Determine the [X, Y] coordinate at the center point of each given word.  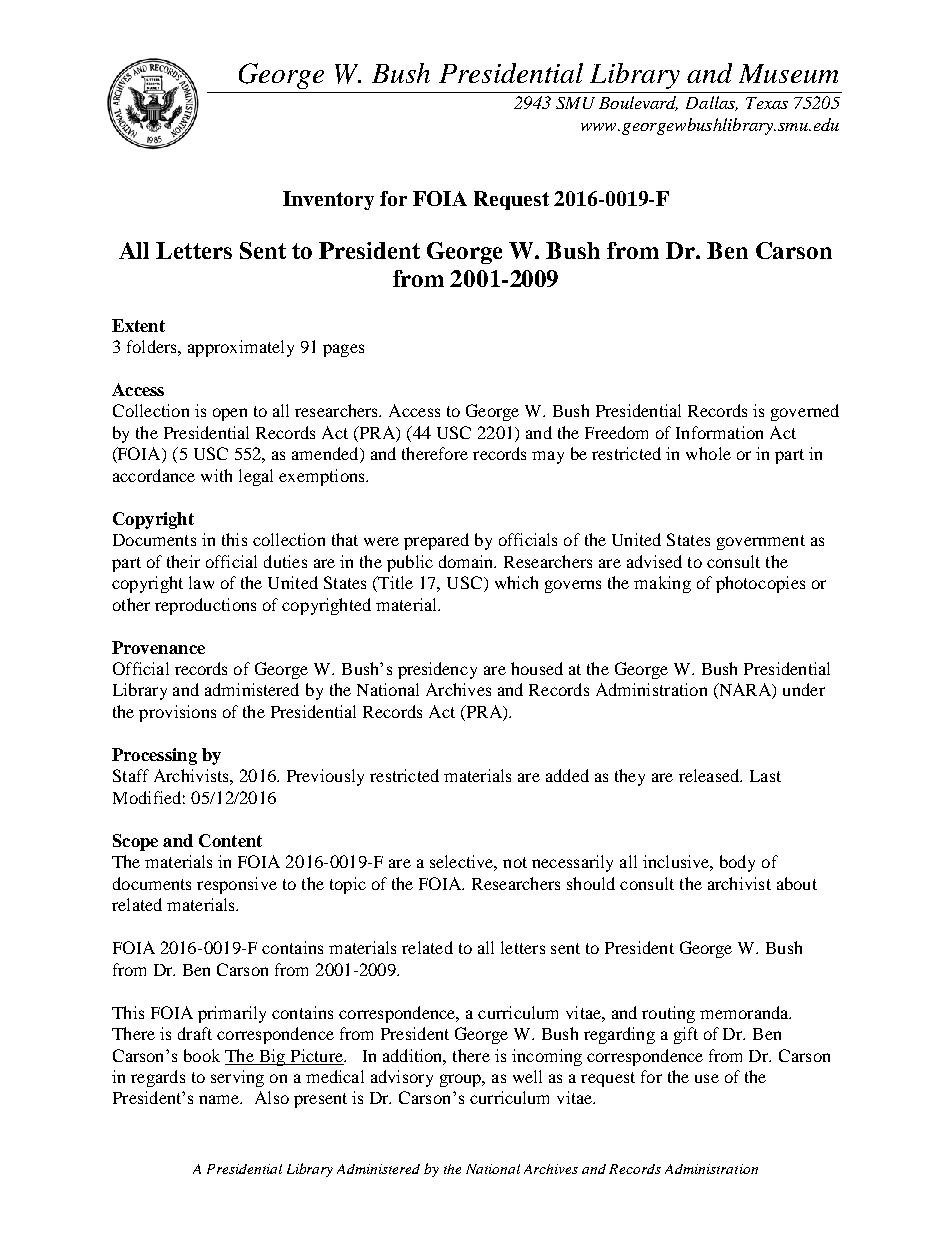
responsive [237, 885]
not [515, 862]
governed [805, 412]
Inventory [328, 200]
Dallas [712, 103]
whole [708, 453]
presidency [437, 670]
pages [343, 350]
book [202, 1055]
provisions [177, 713]
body [737, 863]
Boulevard [638, 103]
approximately [241, 348]
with [216, 475]
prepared [436, 541]
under [804, 689]
